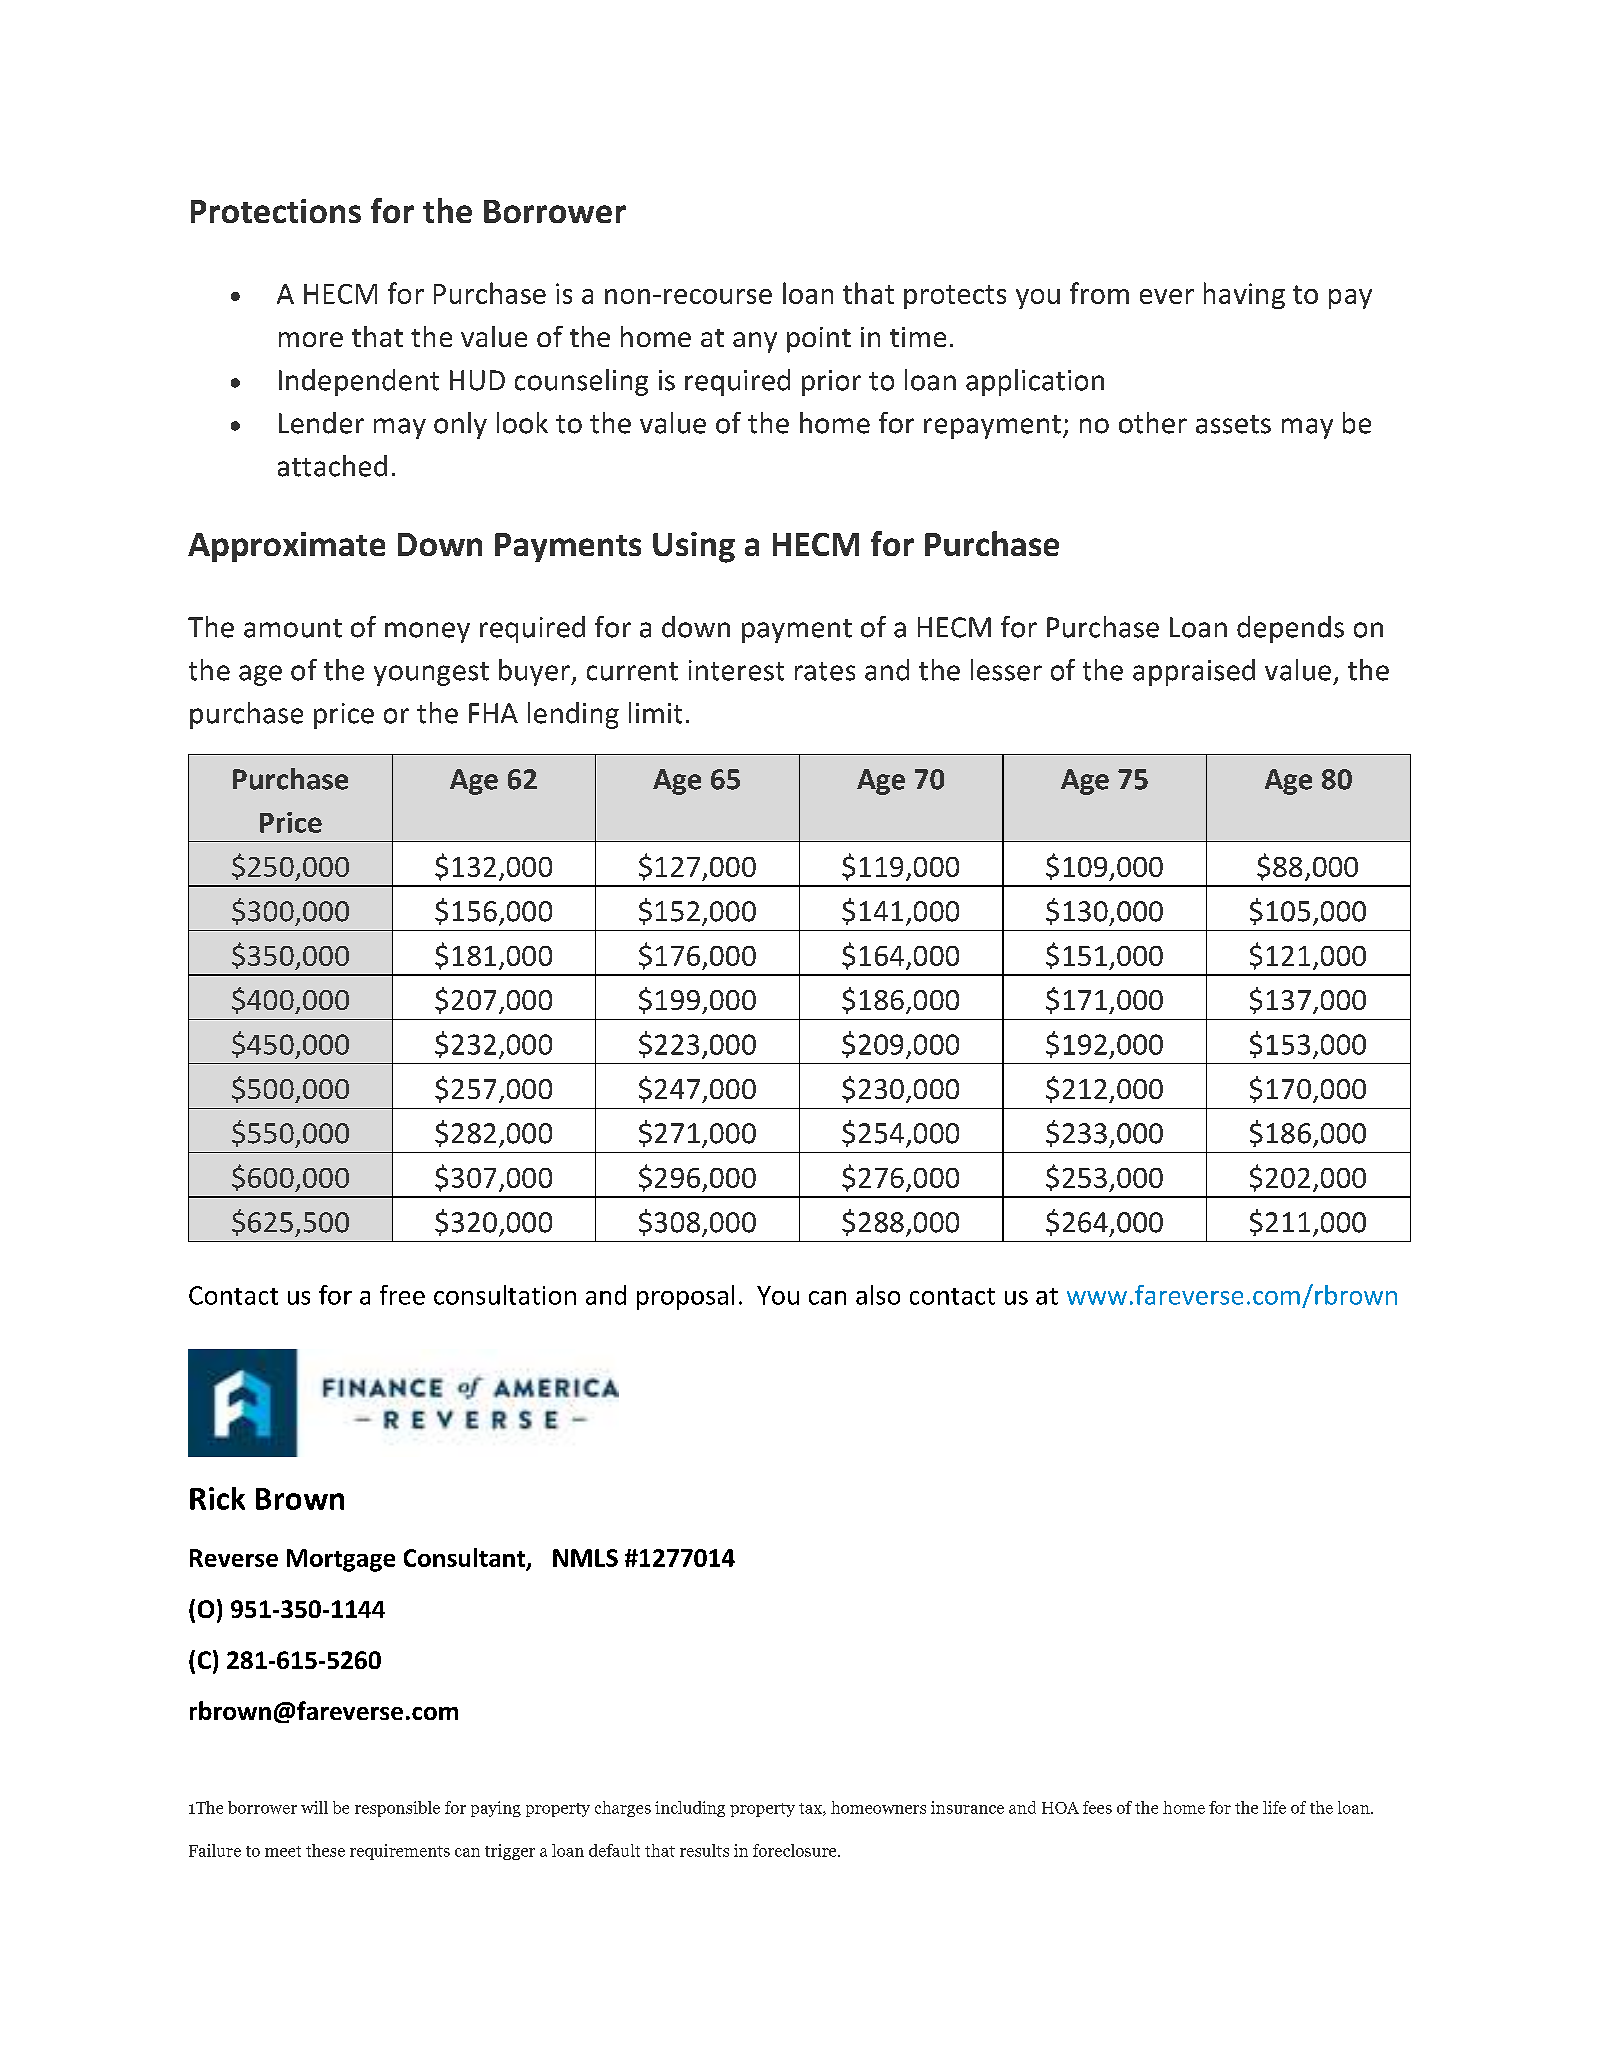  Describe the element at coordinates (402, 1295) in the page. I see `free` at that location.
